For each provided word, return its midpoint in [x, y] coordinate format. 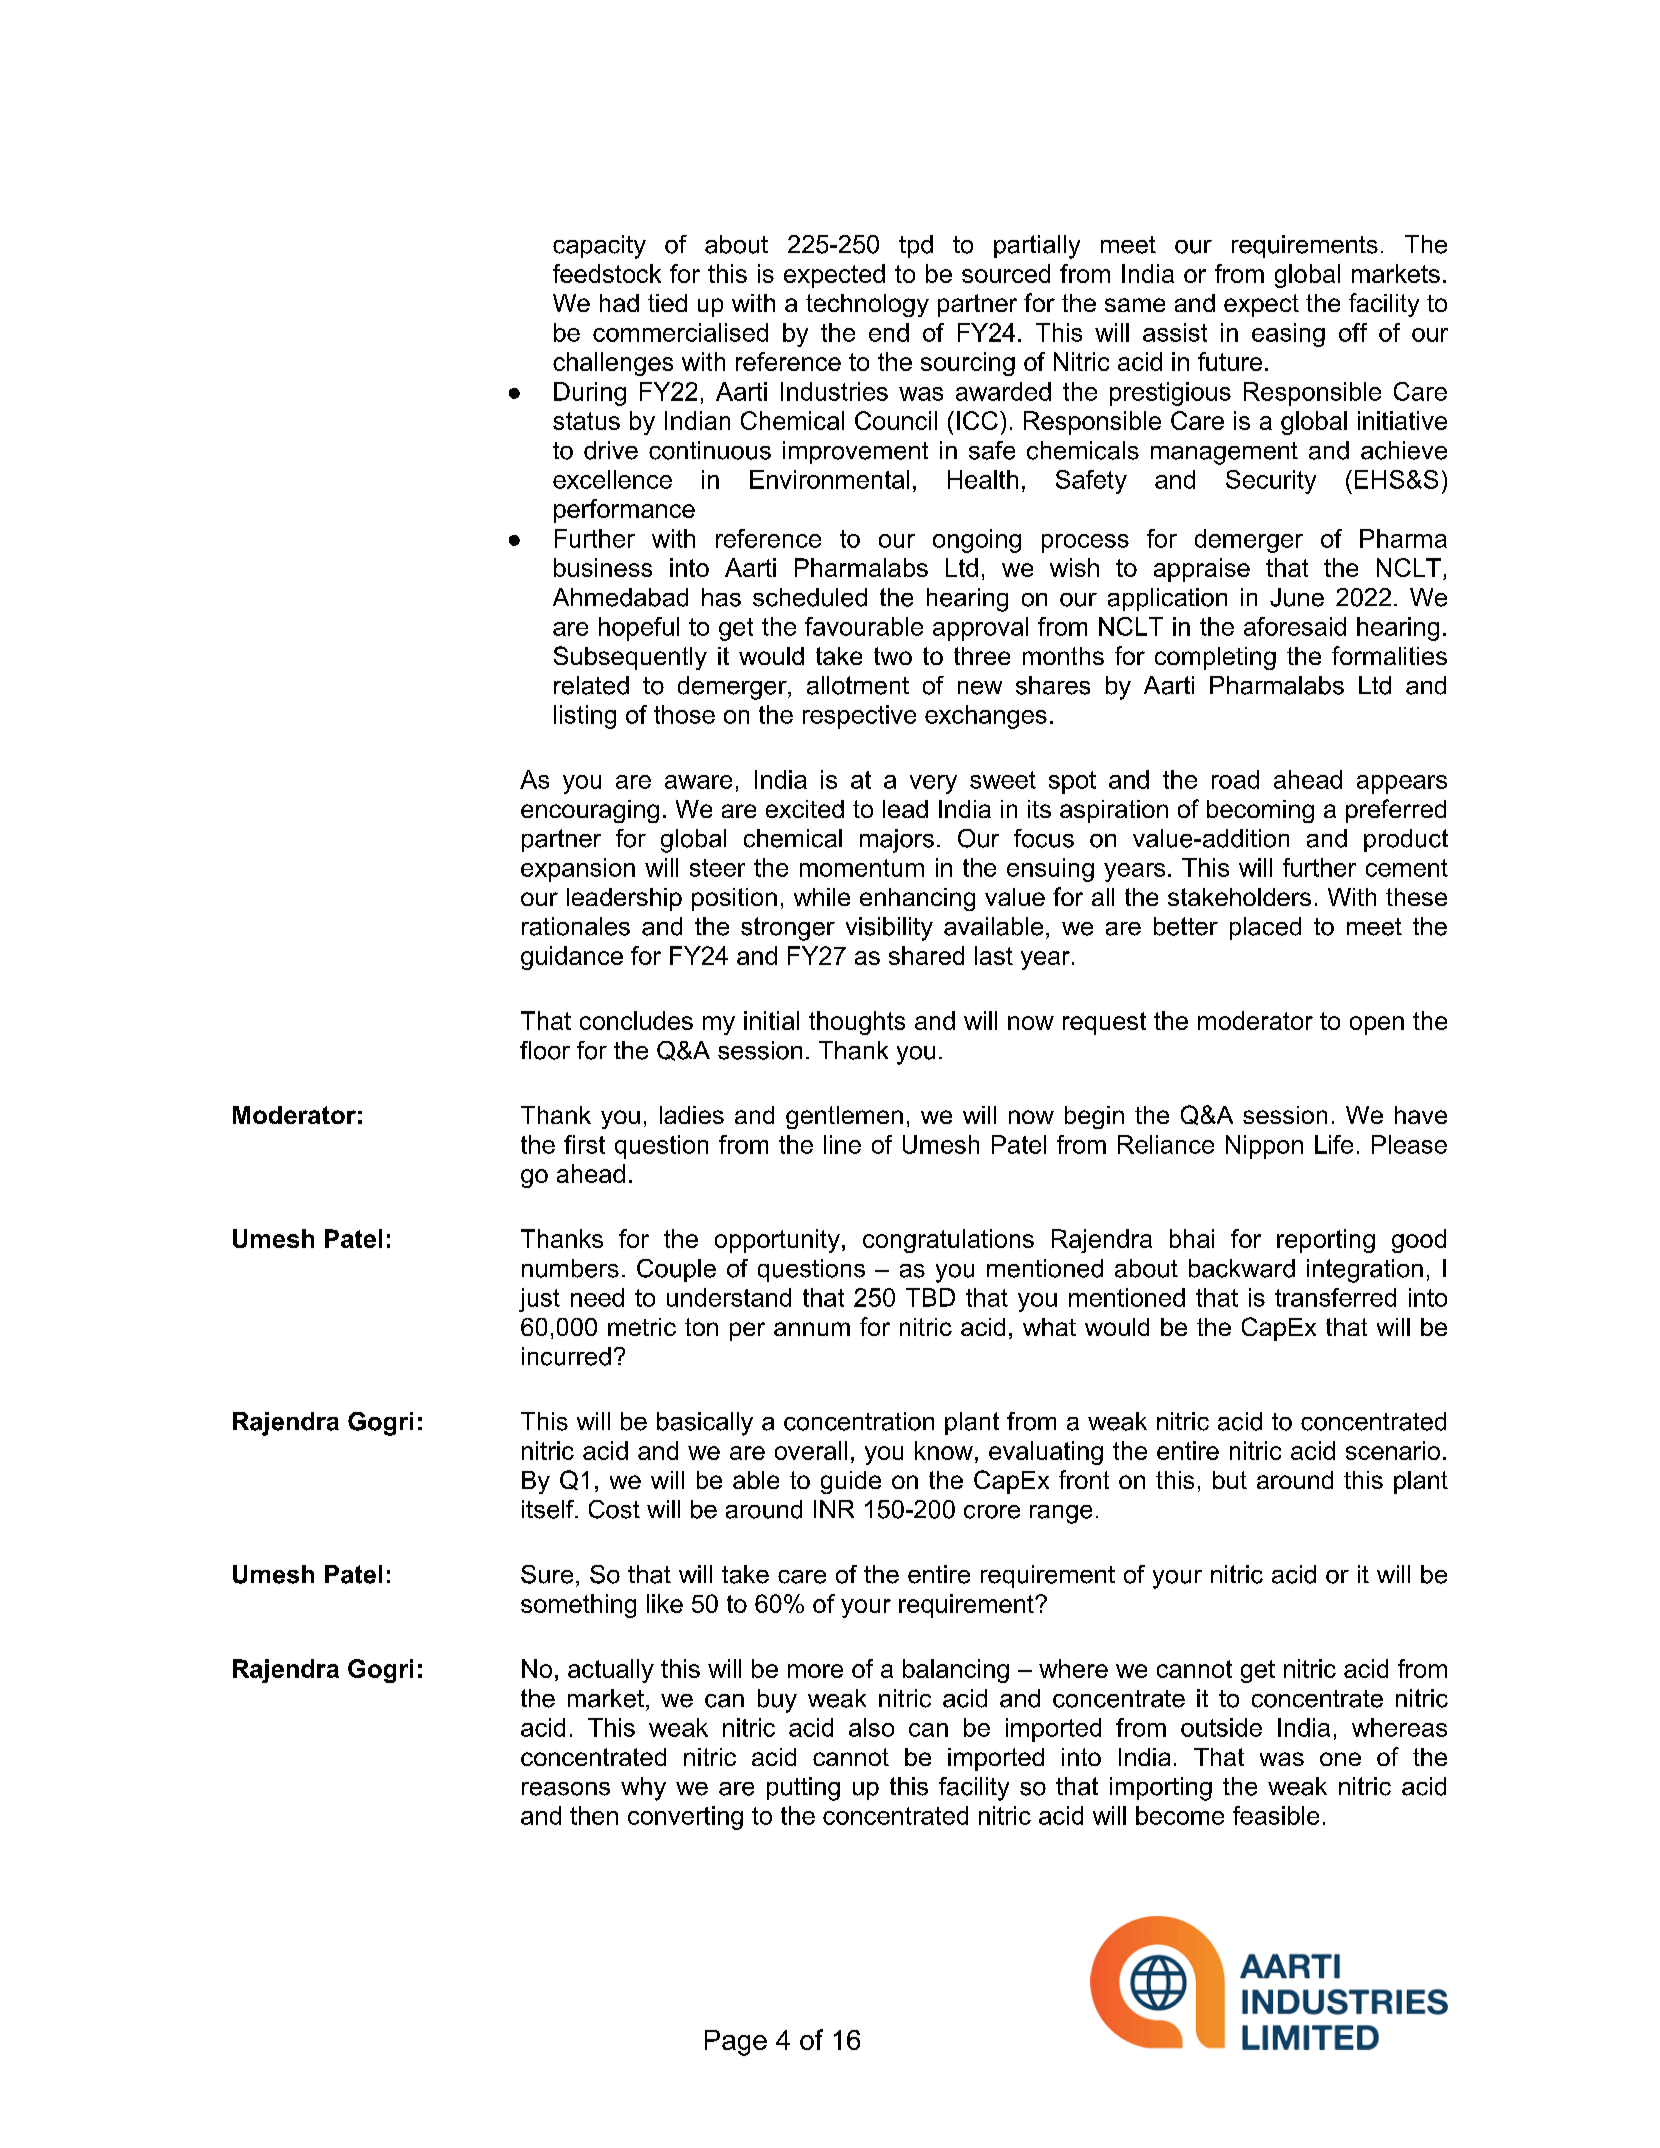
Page [736, 2043]
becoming [1260, 811]
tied [667, 303]
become [1180, 1815]
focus [1044, 838]
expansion [578, 870]
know [944, 1450]
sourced [1006, 273]
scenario [1393, 1450]
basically [705, 1424]
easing [1288, 335]
